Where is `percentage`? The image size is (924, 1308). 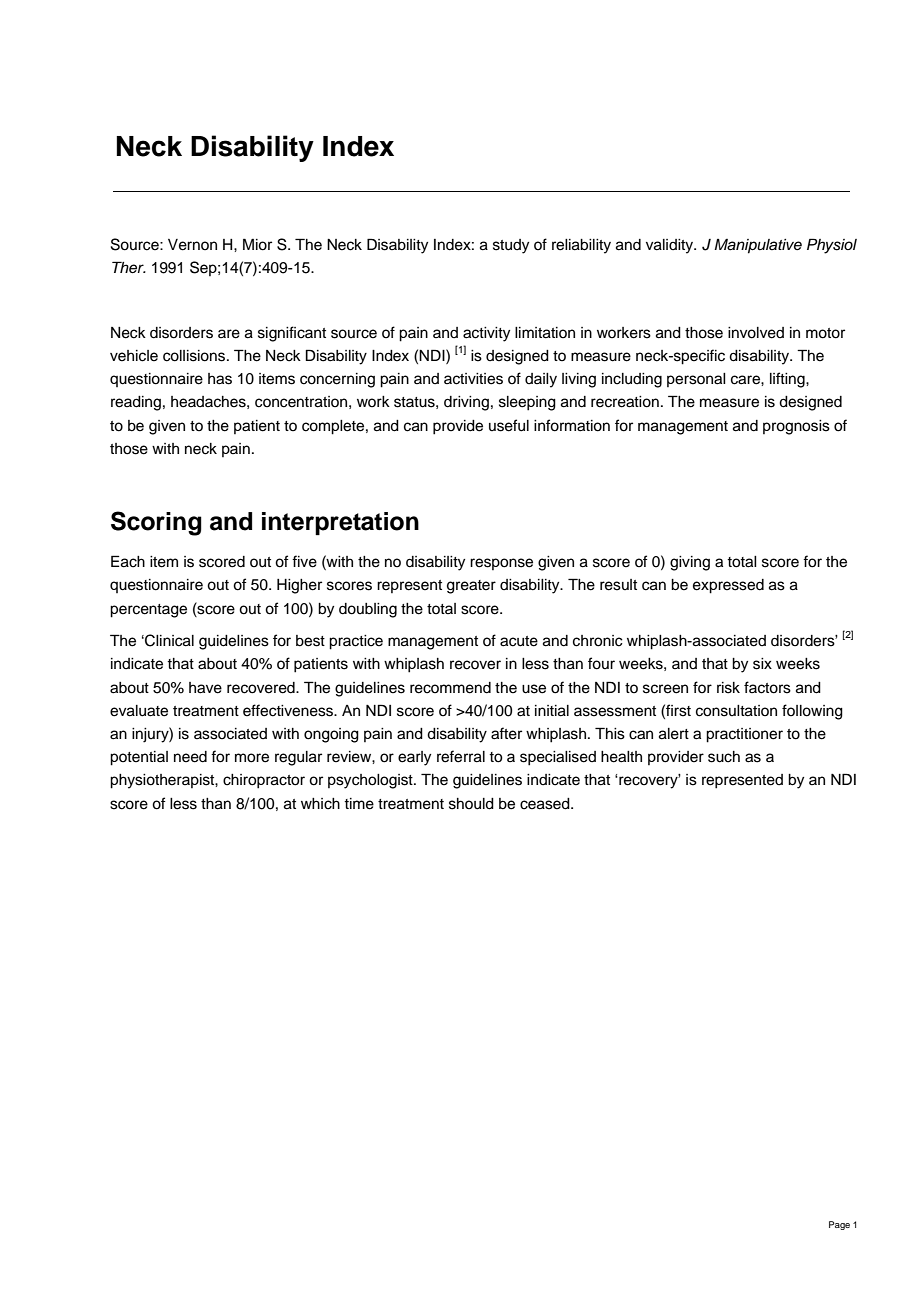
percentage is located at coordinates (148, 611).
